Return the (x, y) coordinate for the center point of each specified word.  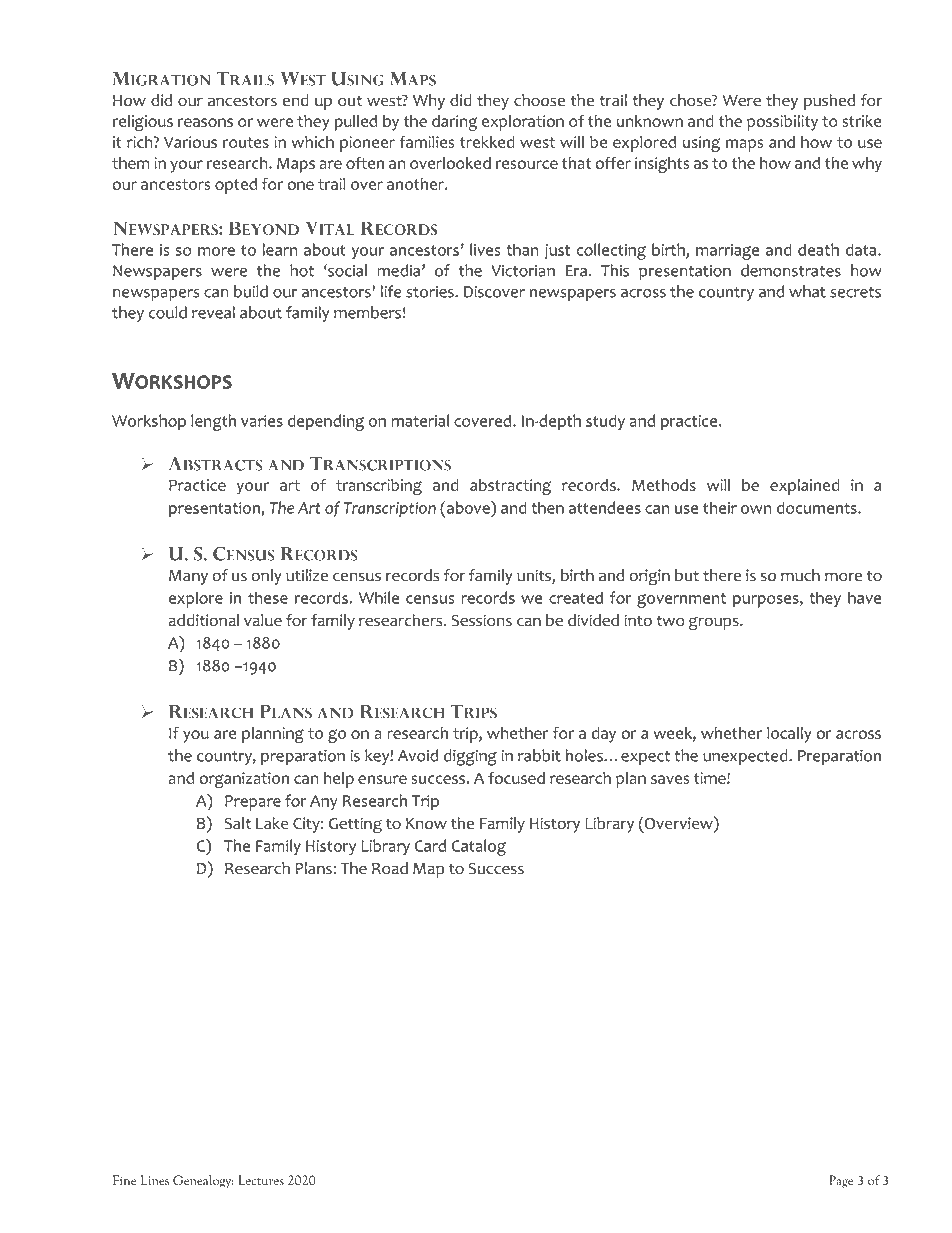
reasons (205, 122)
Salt (238, 823)
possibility (782, 123)
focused (516, 777)
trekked (487, 142)
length (213, 422)
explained (805, 487)
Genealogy (203, 1181)
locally (789, 735)
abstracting (510, 487)
